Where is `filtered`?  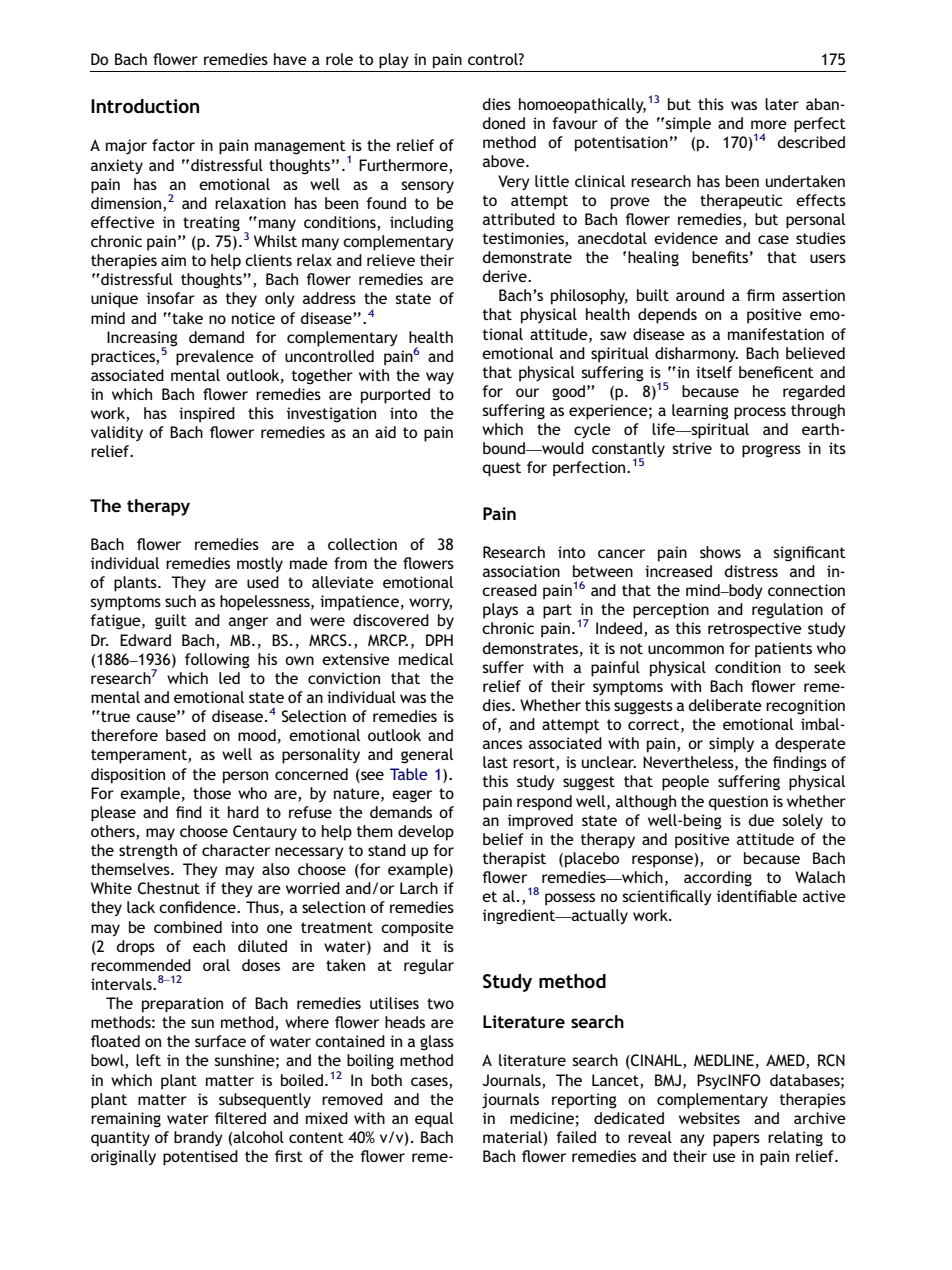 filtered is located at coordinates (240, 1118).
